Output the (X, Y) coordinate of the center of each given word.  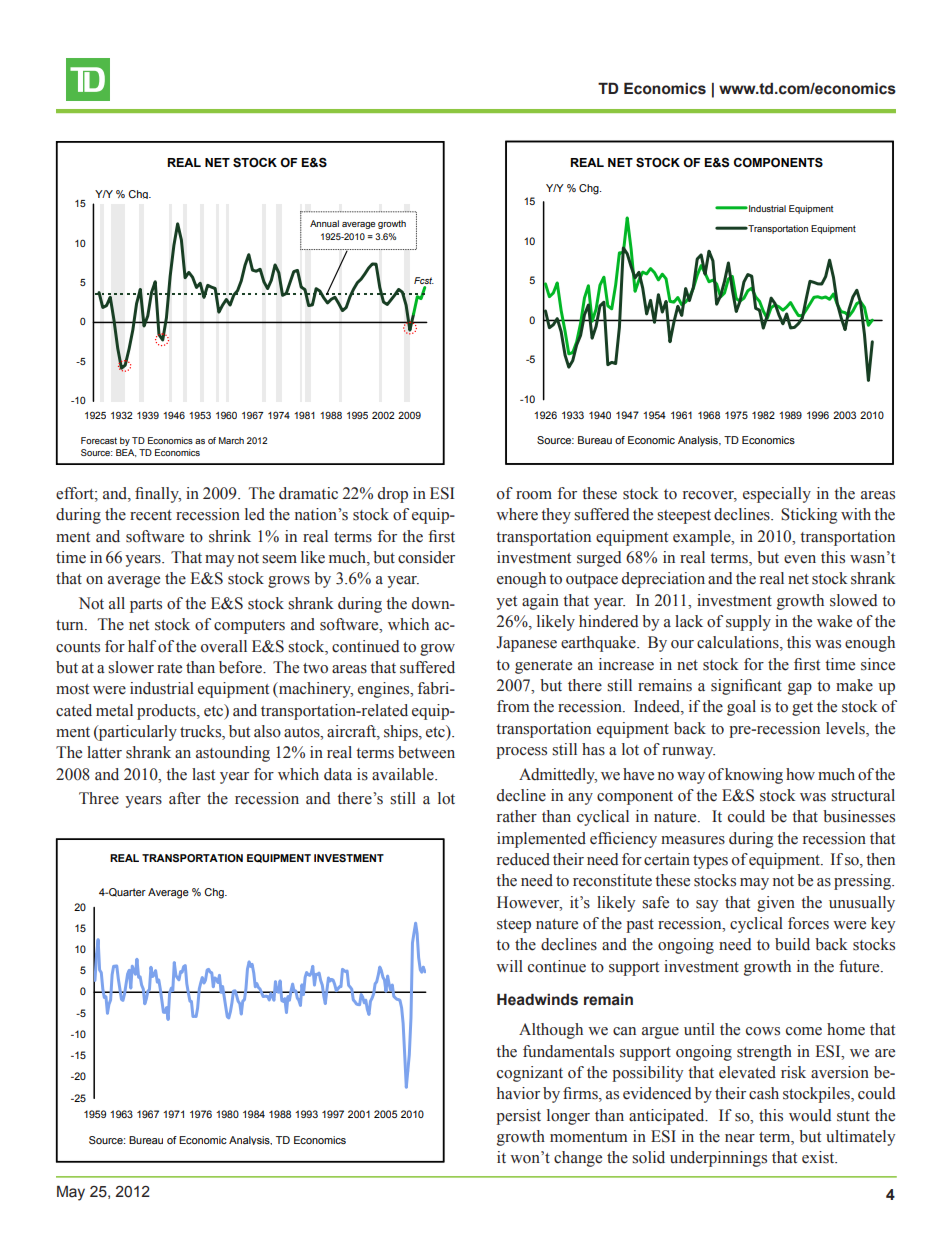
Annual (324, 223)
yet (506, 603)
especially (777, 495)
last (203, 774)
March (231, 440)
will (509, 966)
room (534, 495)
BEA (126, 453)
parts (146, 606)
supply (748, 623)
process (521, 753)
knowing (754, 776)
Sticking (809, 516)
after (185, 798)
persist (518, 1117)
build (792, 944)
